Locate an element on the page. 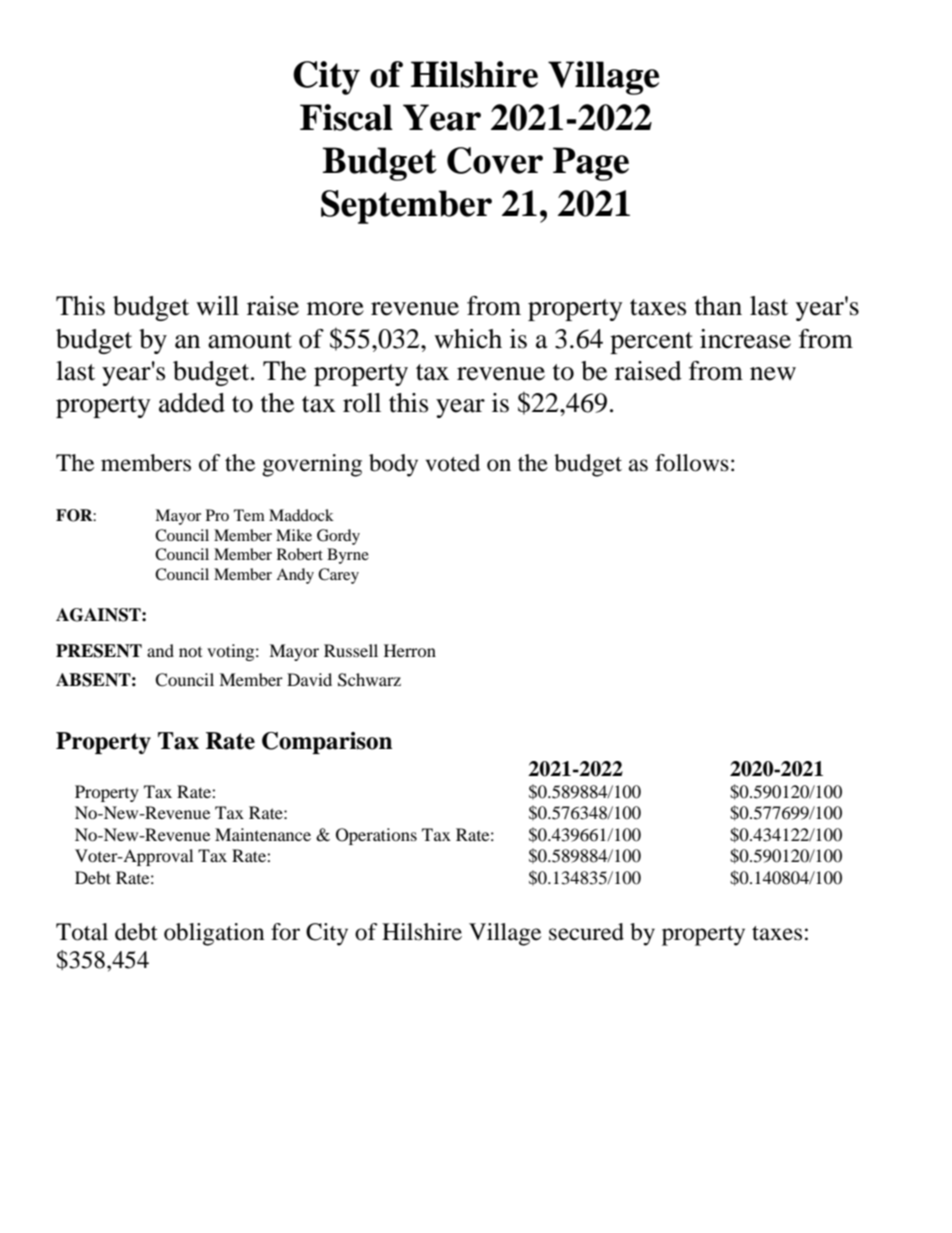  Schwarz is located at coordinates (369, 680).
